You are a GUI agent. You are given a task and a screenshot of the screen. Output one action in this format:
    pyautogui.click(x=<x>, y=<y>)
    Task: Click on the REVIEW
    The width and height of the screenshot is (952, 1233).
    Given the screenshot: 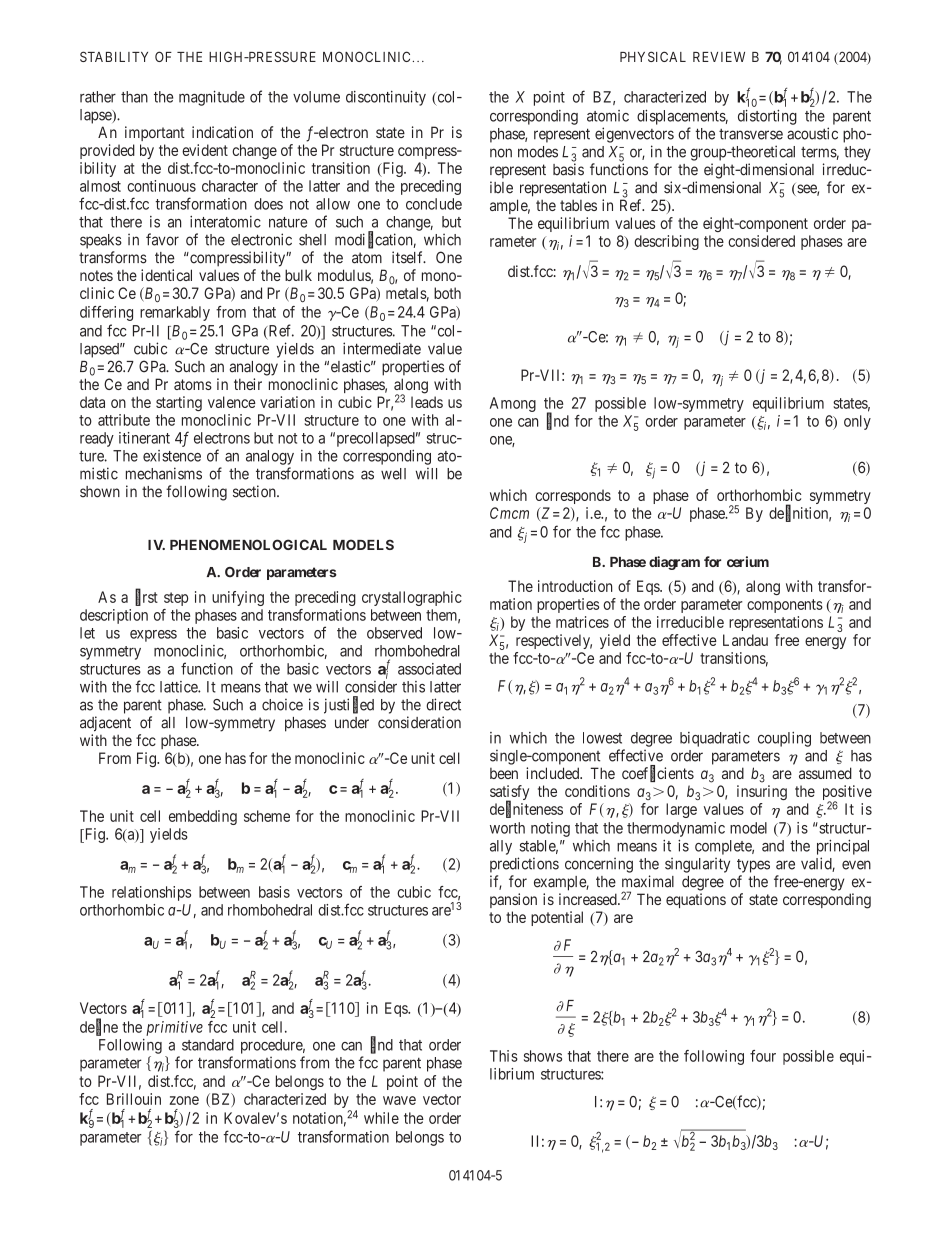 What is the action you would take?
    pyautogui.click(x=719, y=57)
